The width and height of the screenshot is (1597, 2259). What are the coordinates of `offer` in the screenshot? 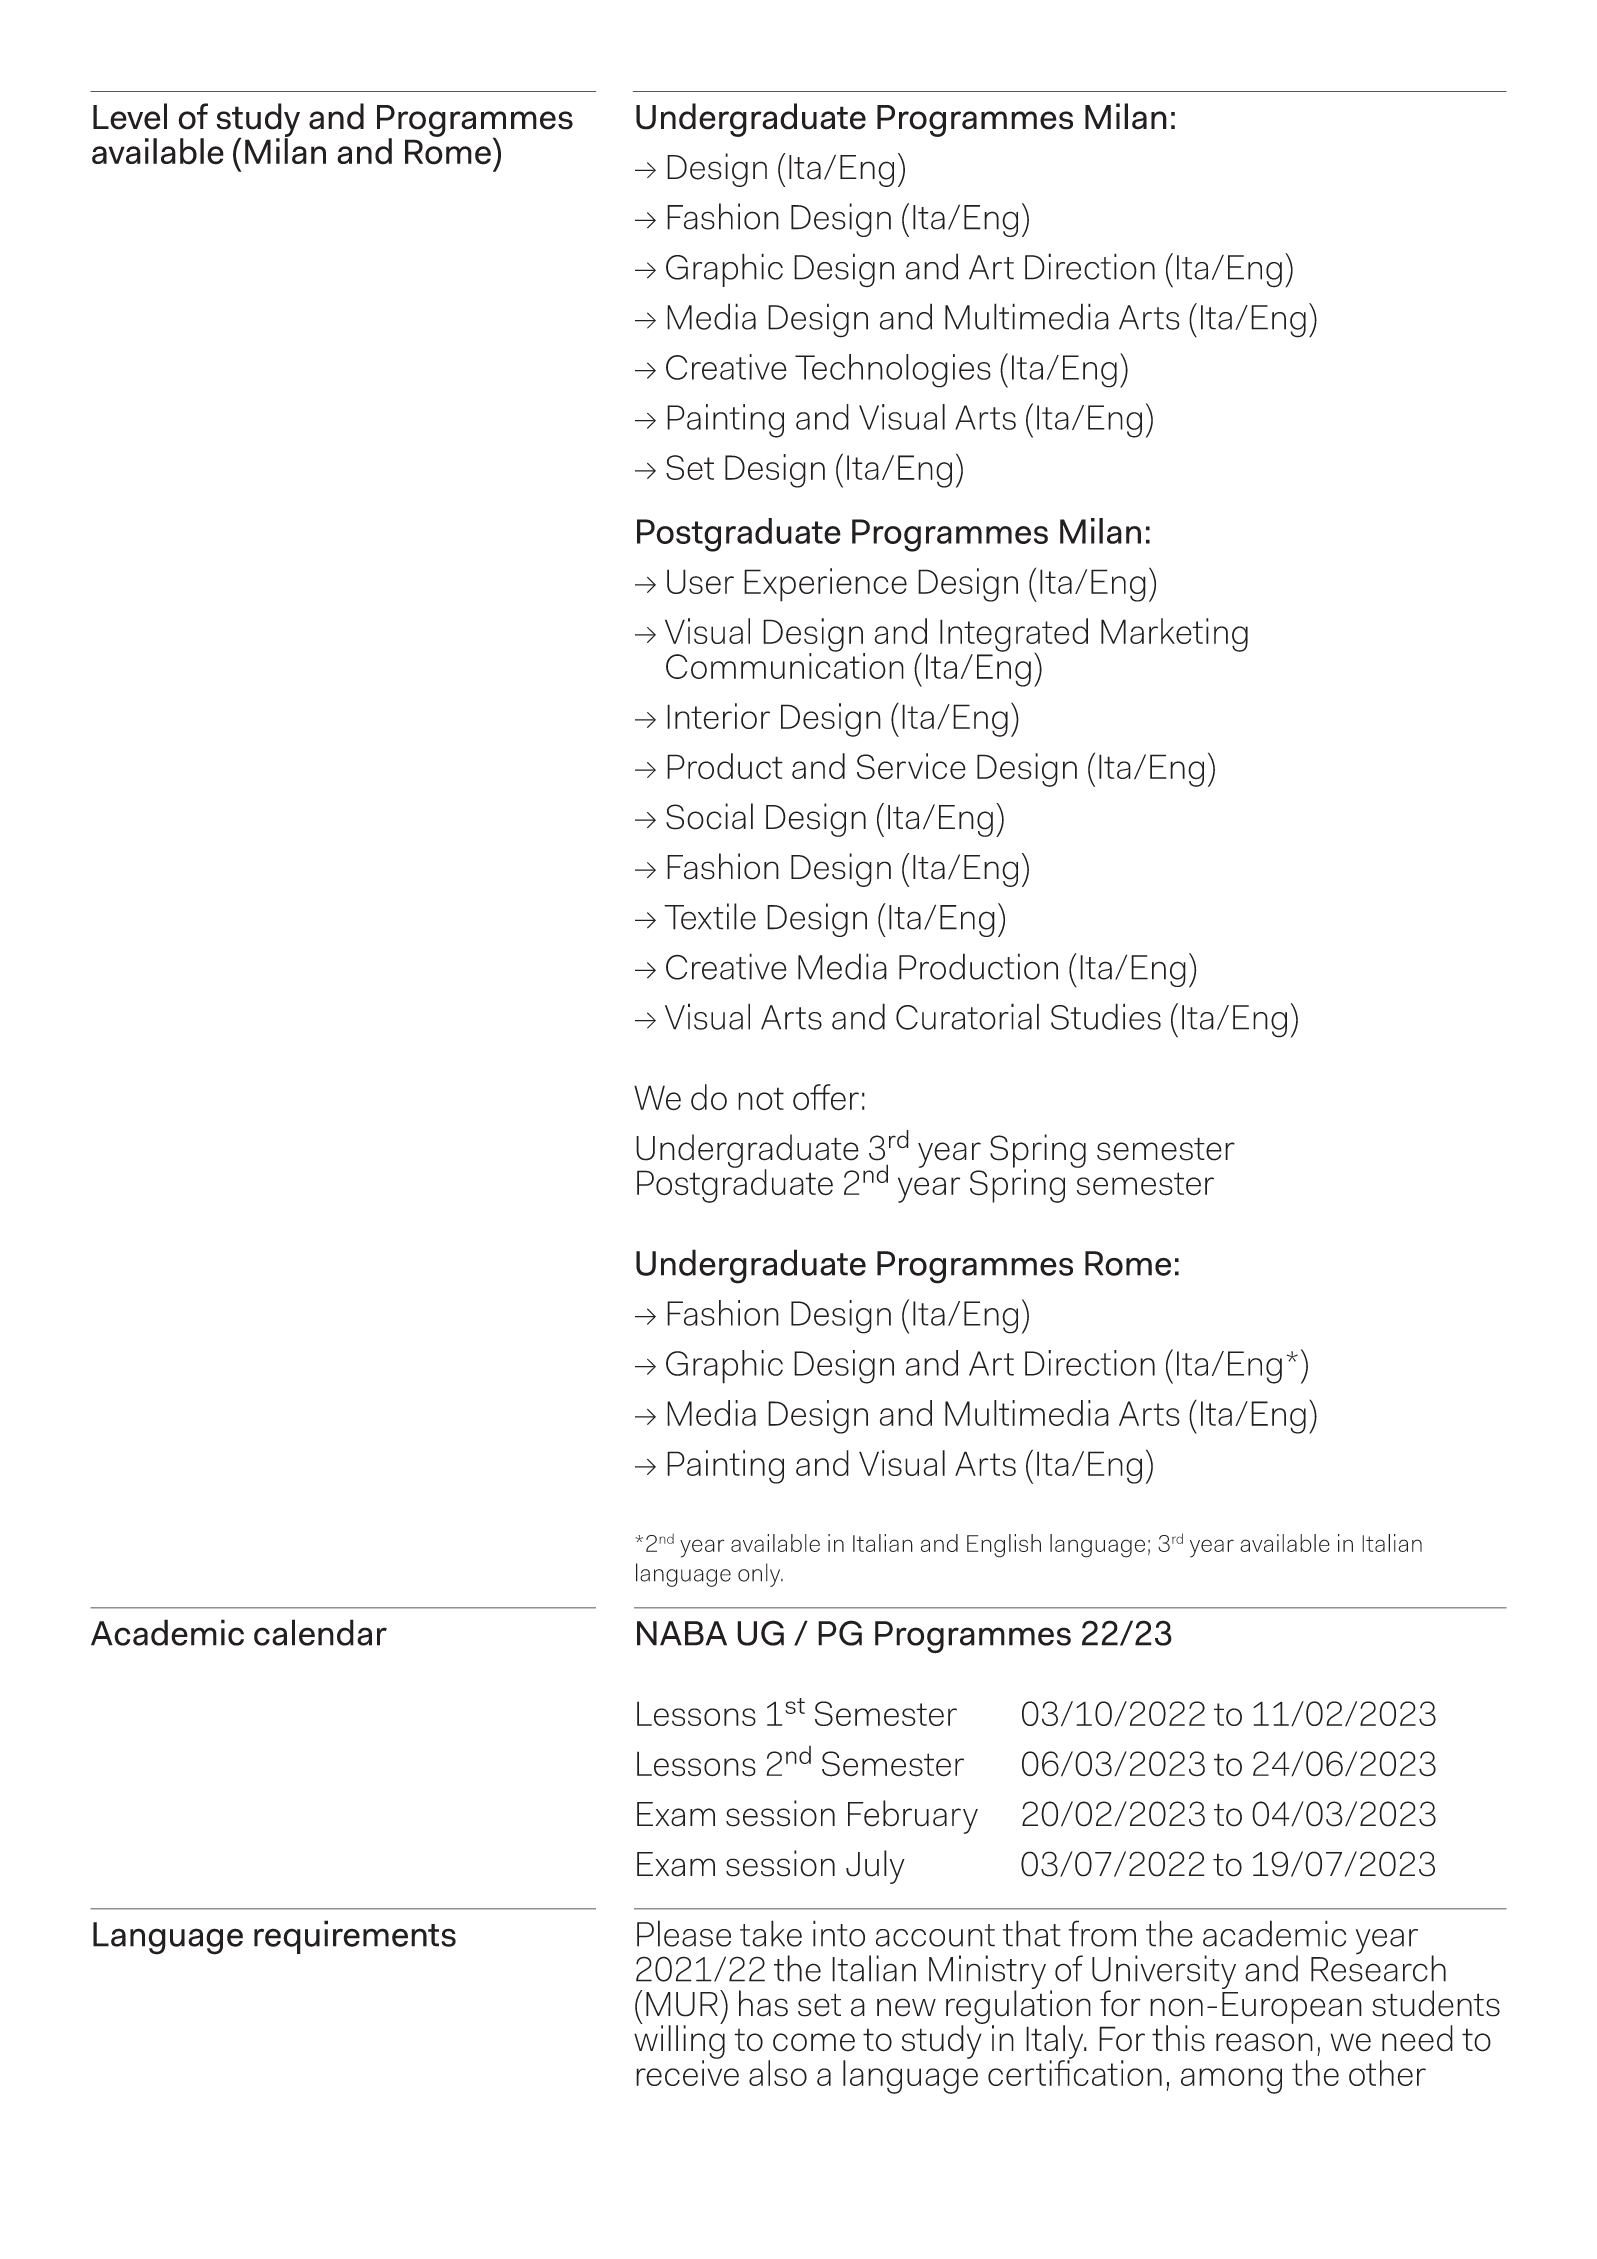 It's located at (826, 1097).
